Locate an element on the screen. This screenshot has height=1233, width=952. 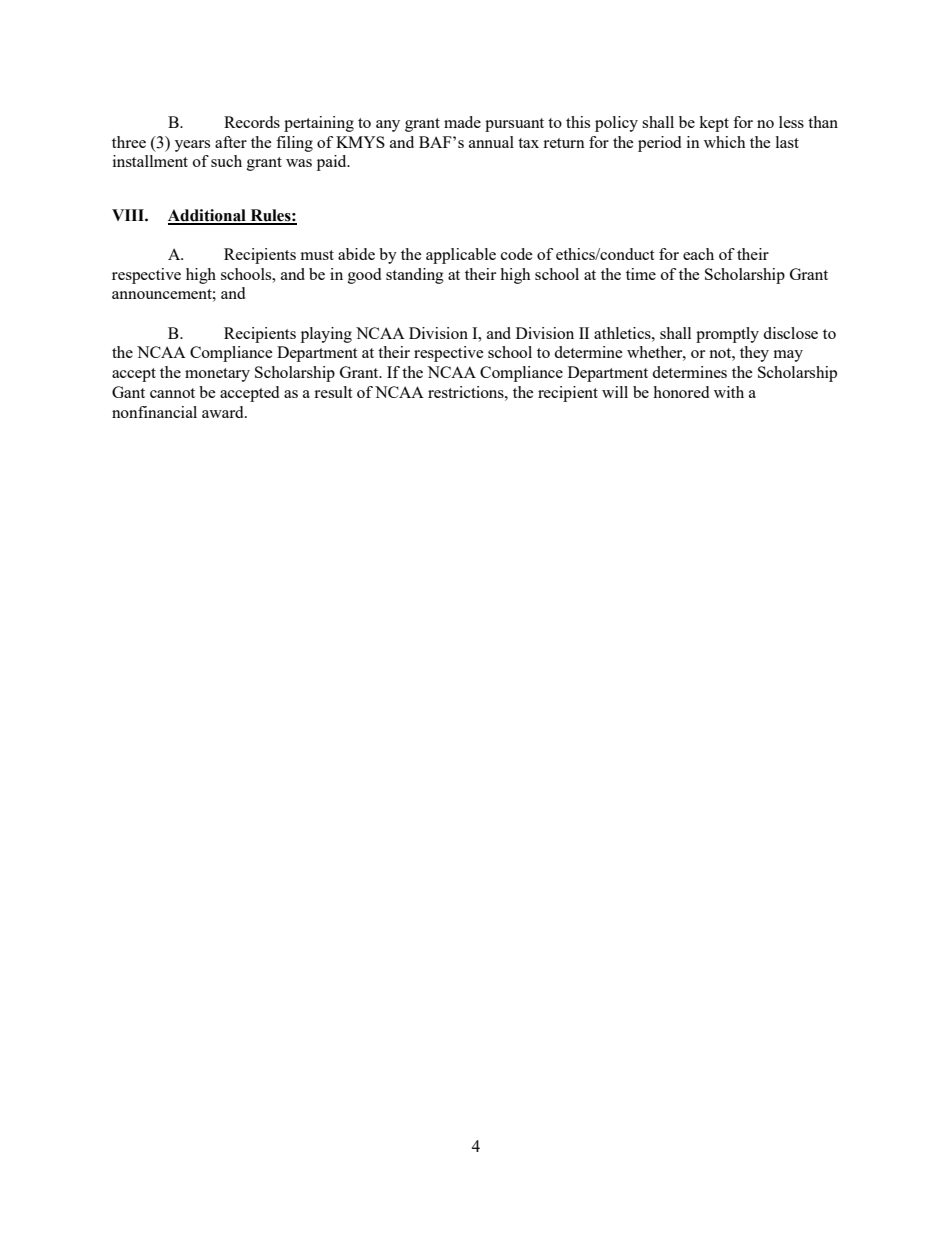
after is located at coordinates (231, 142).
